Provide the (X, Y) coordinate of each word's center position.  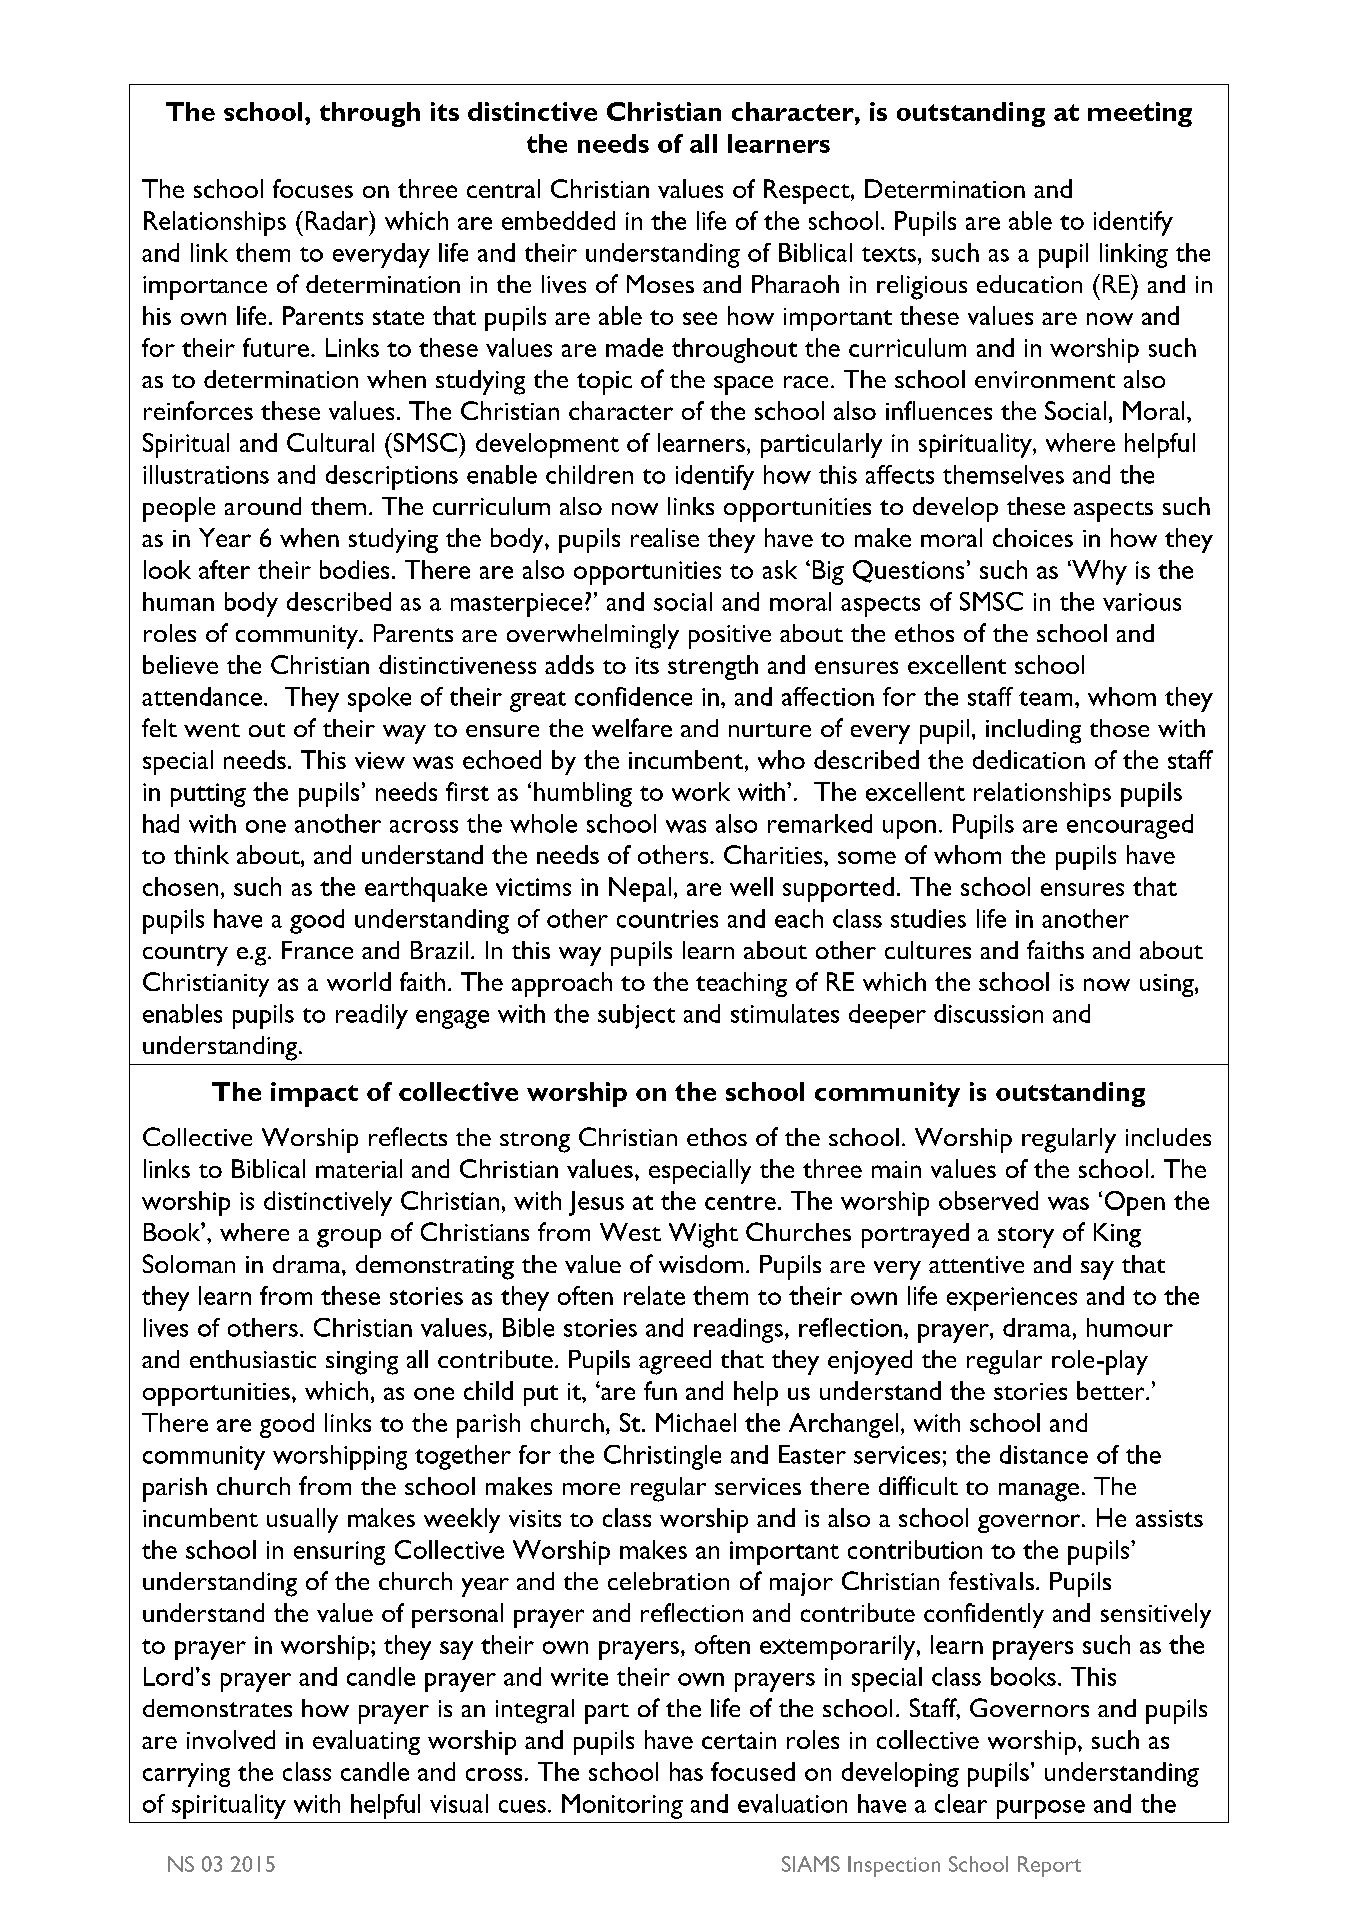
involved (231, 1739)
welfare (632, 727)
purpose (1041, 1809)
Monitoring (622, 1806)
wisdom (701, 1264)
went (212, 730)
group (349, 1238)
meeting (1140, 114)
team (1045, 698)
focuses (313, 188)
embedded (558, 220)
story (1026, 1237)
